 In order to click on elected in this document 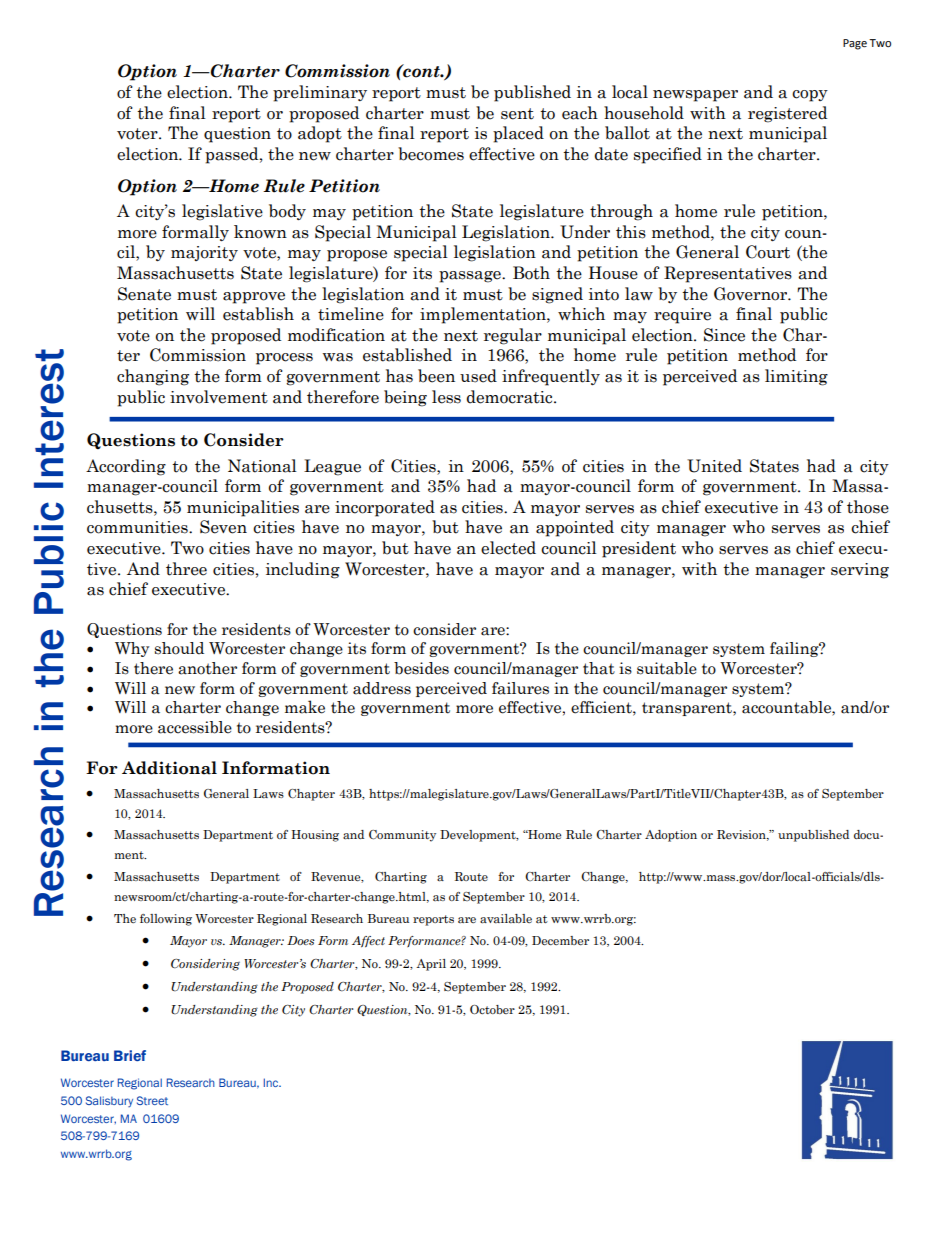, I will do `click(508, 548)`.
